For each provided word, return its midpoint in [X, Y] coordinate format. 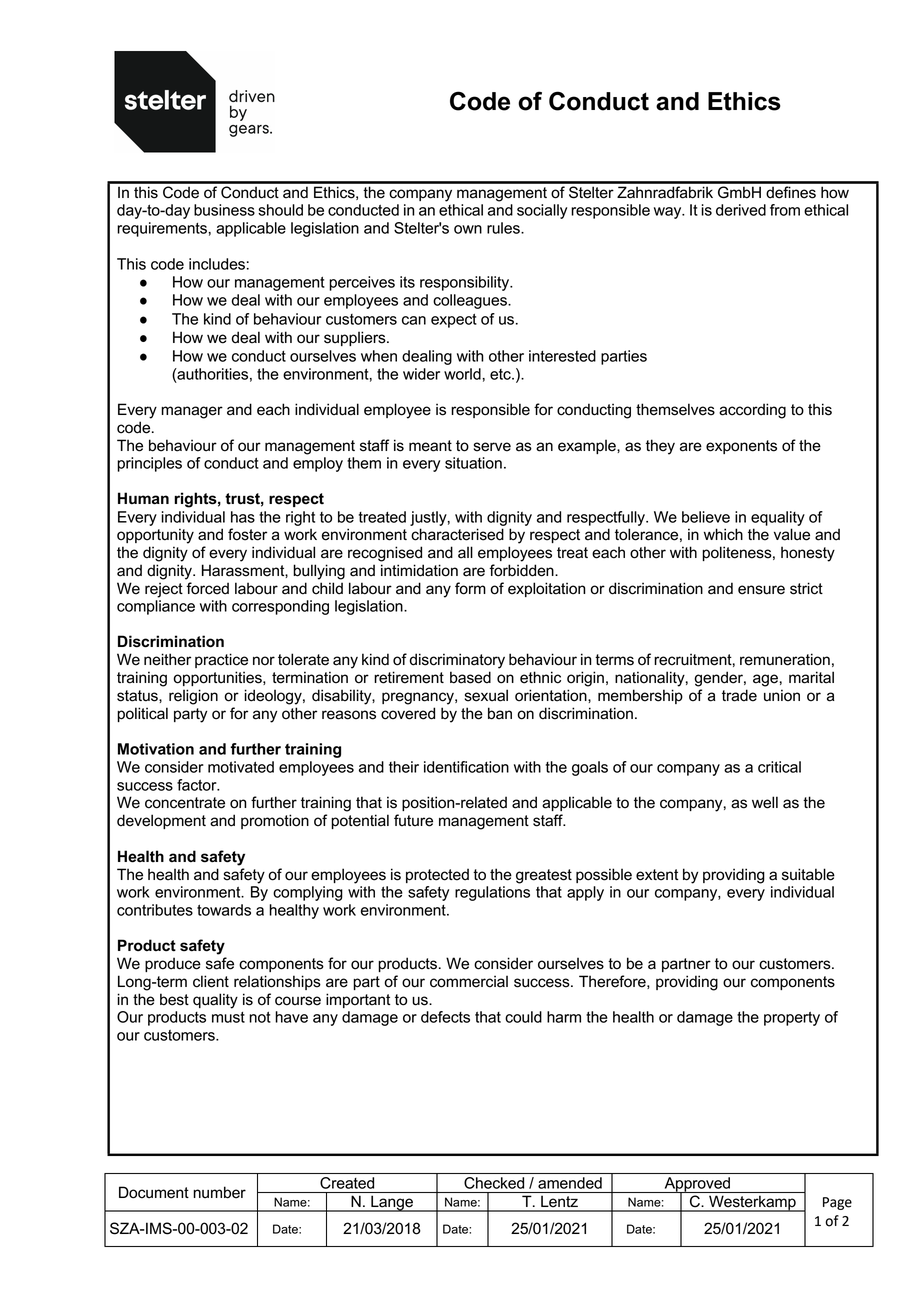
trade [739, 695]
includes [217, 264]
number [219, 1192]
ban [500, 713]
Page [837, 1203]
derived [741, 210]
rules [504, 228]
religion [193, 697]
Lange [392, 1203]
